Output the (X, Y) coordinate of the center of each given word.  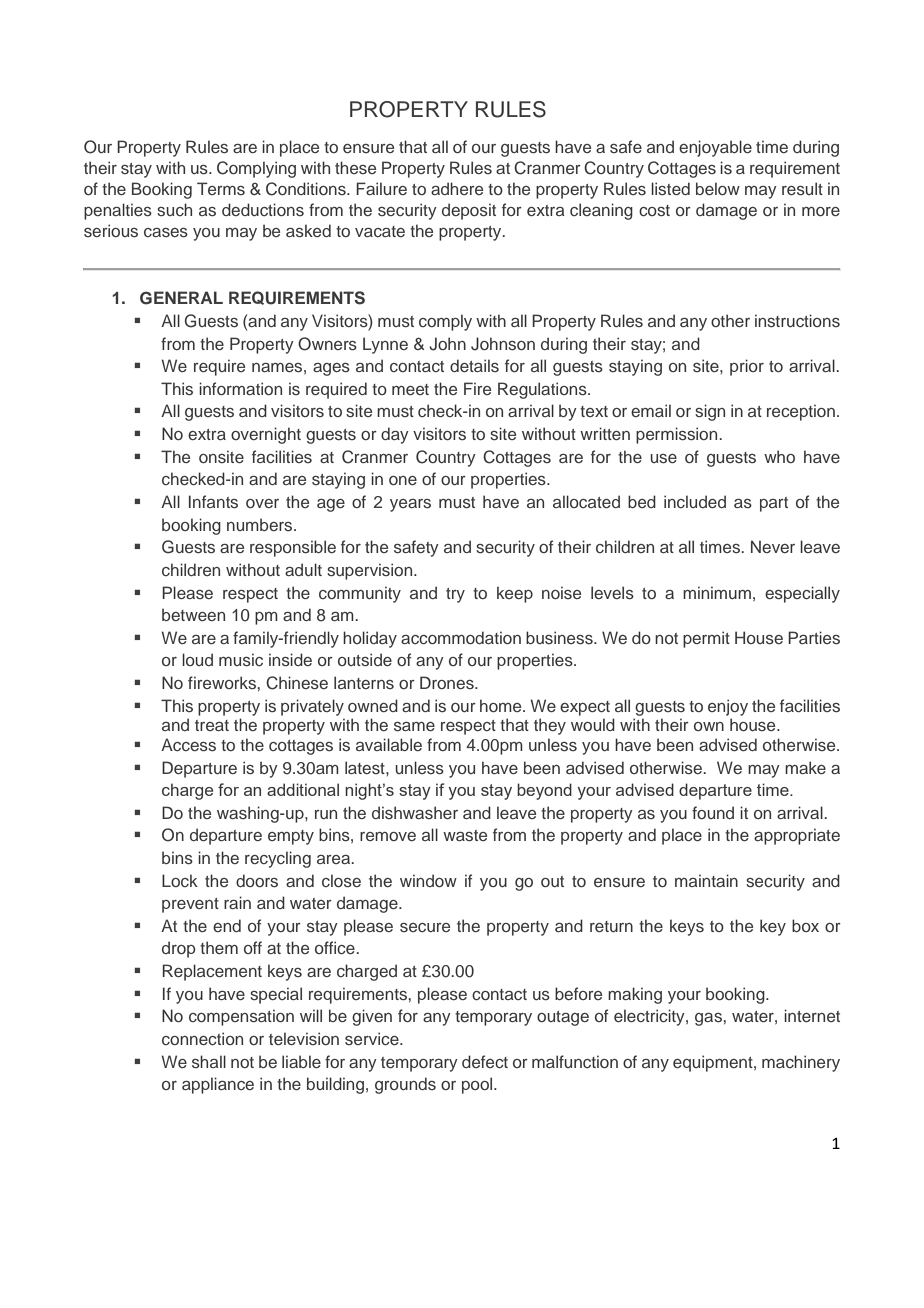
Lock (180, 880)
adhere (457, 188)
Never (773, 546)
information (240, 388)
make (805, 767)
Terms (221, 188)
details (474, 365)
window (428, 880)
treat (212, 725)
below (718, 188)
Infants (213, 501)
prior (747, 367)
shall (209, 1061)
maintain (706, 880)
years (410, 505)
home (502, 705)
